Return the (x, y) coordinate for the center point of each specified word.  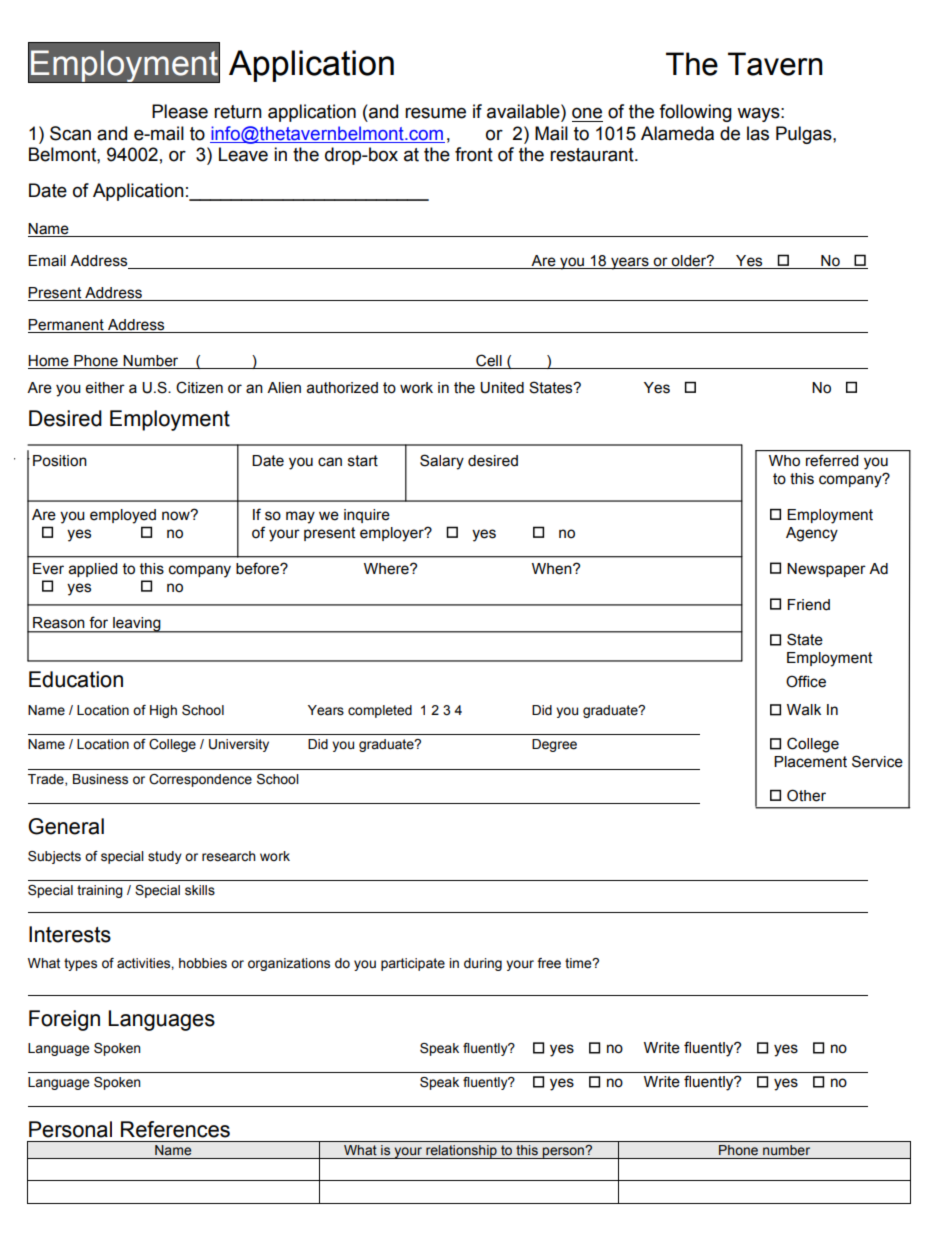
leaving (137, 625)
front (474, 154)
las (758, 133)
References (175, 1129)
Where (387, 569)
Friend (808, 605)
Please (180, 111)
